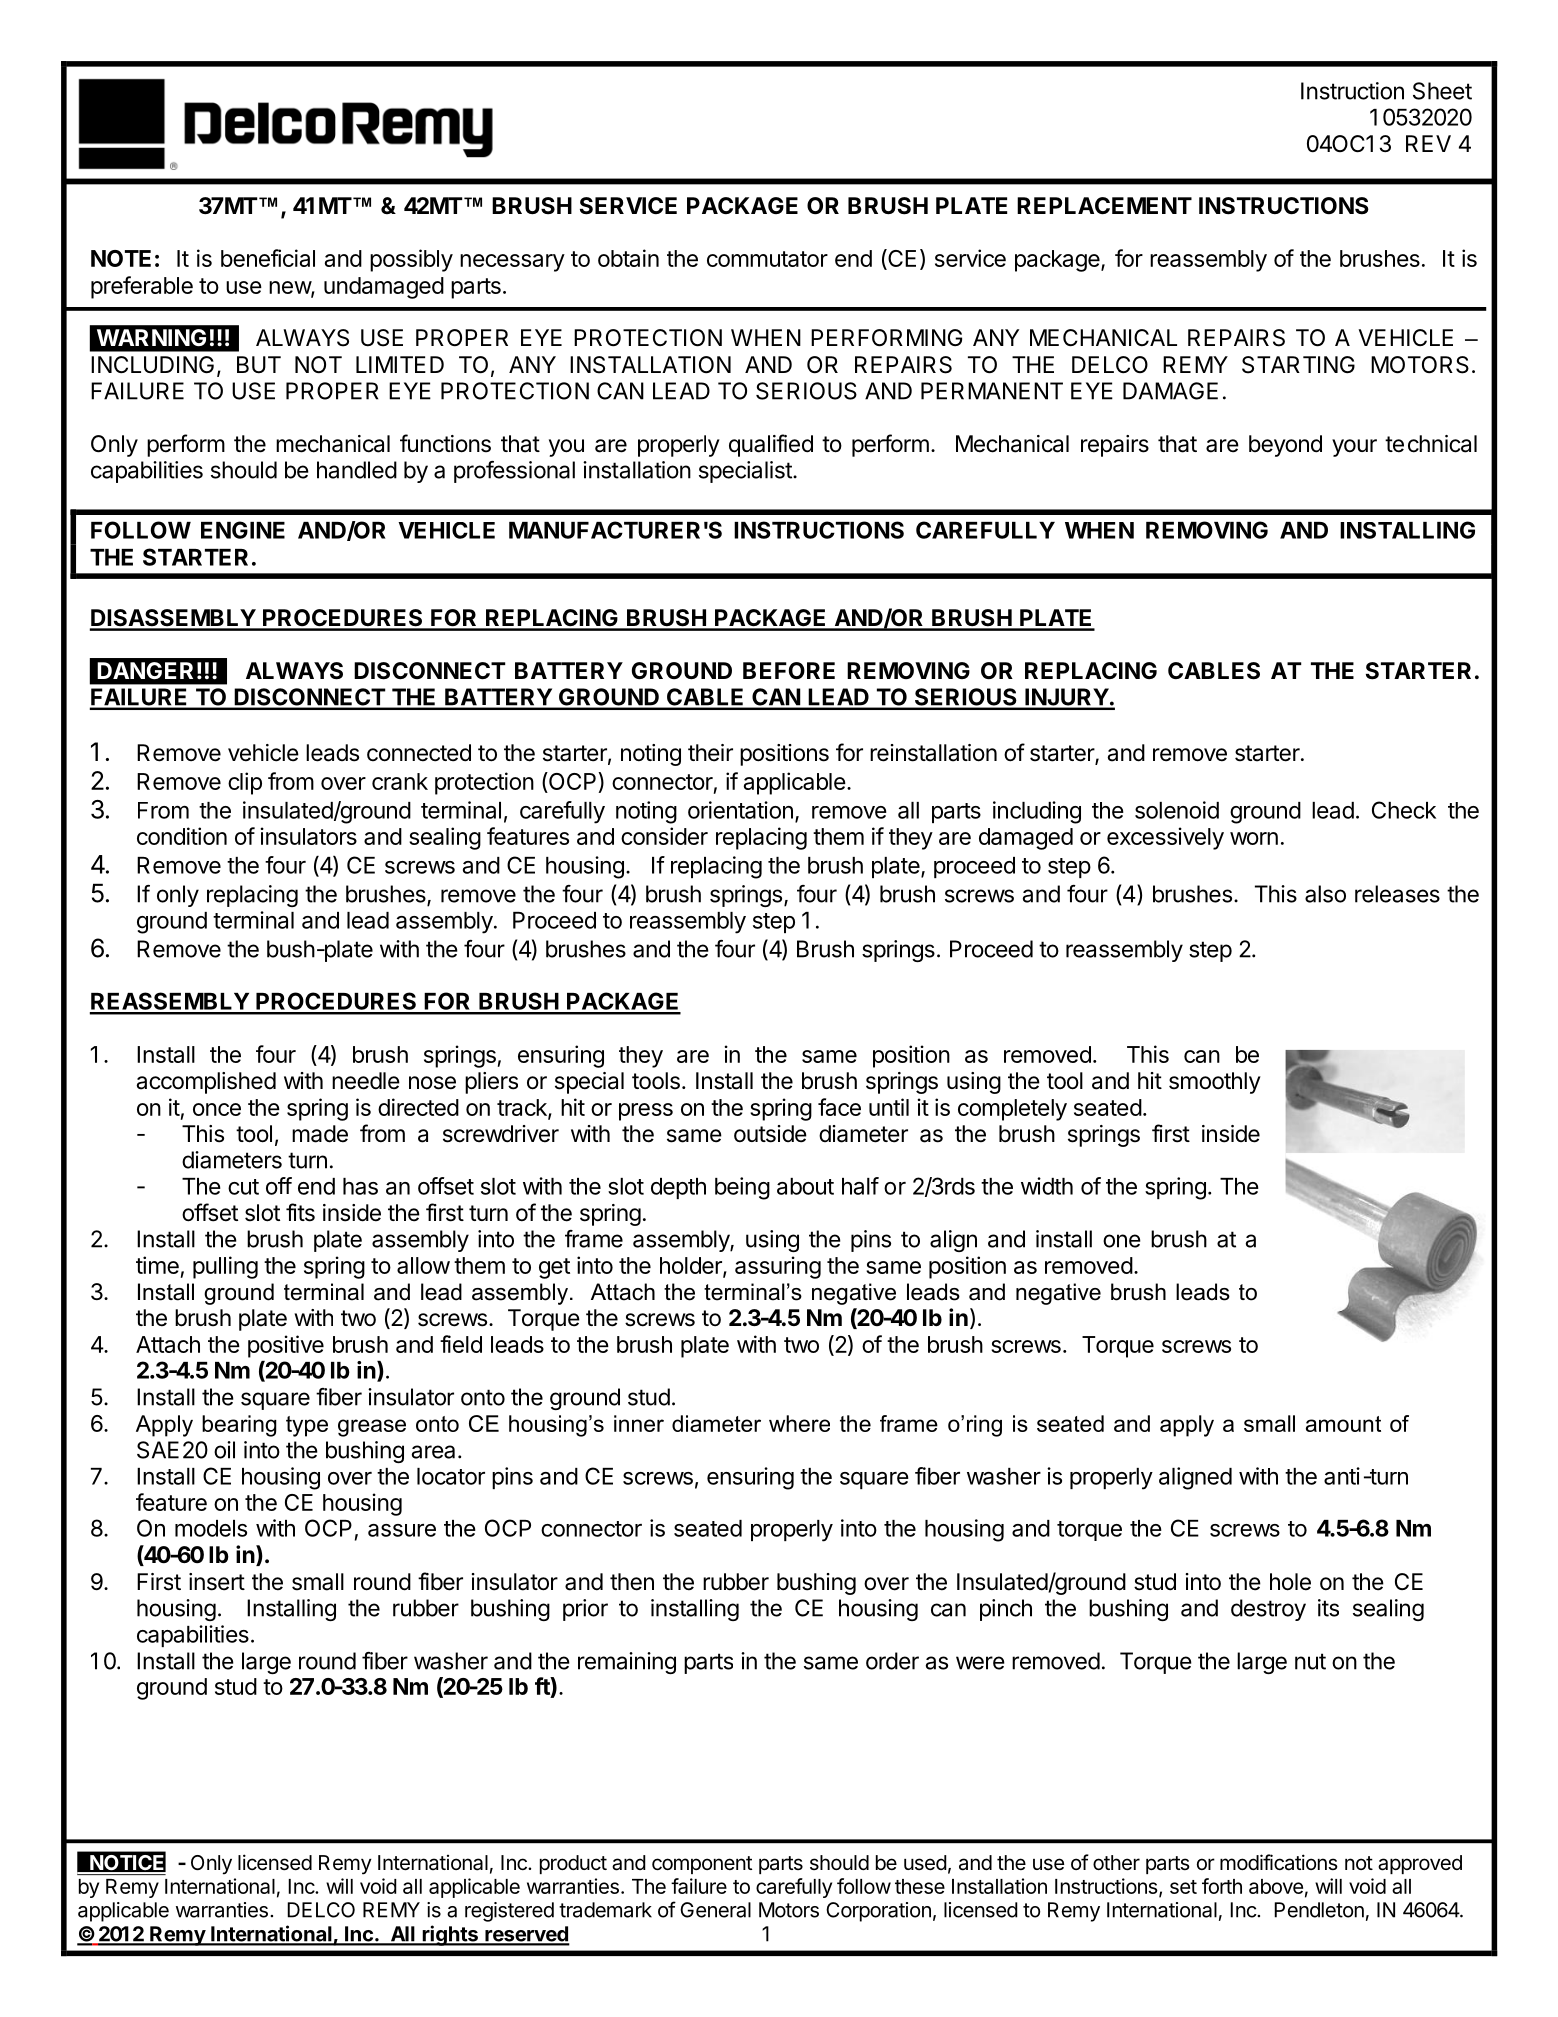 The height and width of the screenshot is (2017, 1558). Describe the element at coordinates (243, 530) in the screenshot. I see `ENGINE` at that location.
